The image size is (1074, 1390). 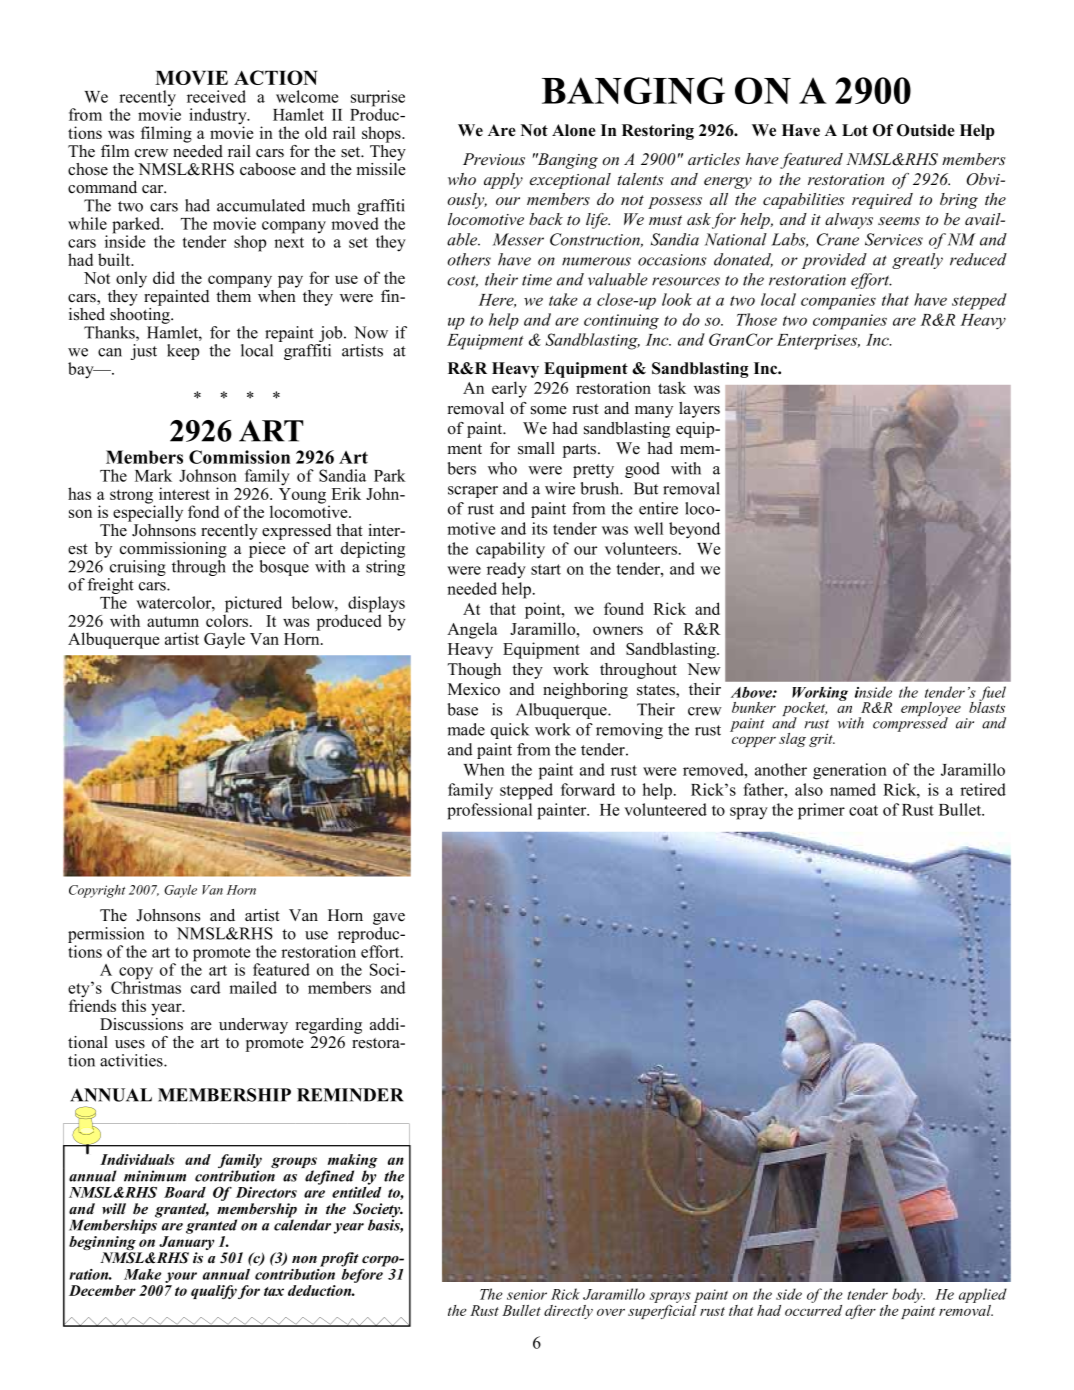 I want to click on industry, so click(x=219, y=117).
